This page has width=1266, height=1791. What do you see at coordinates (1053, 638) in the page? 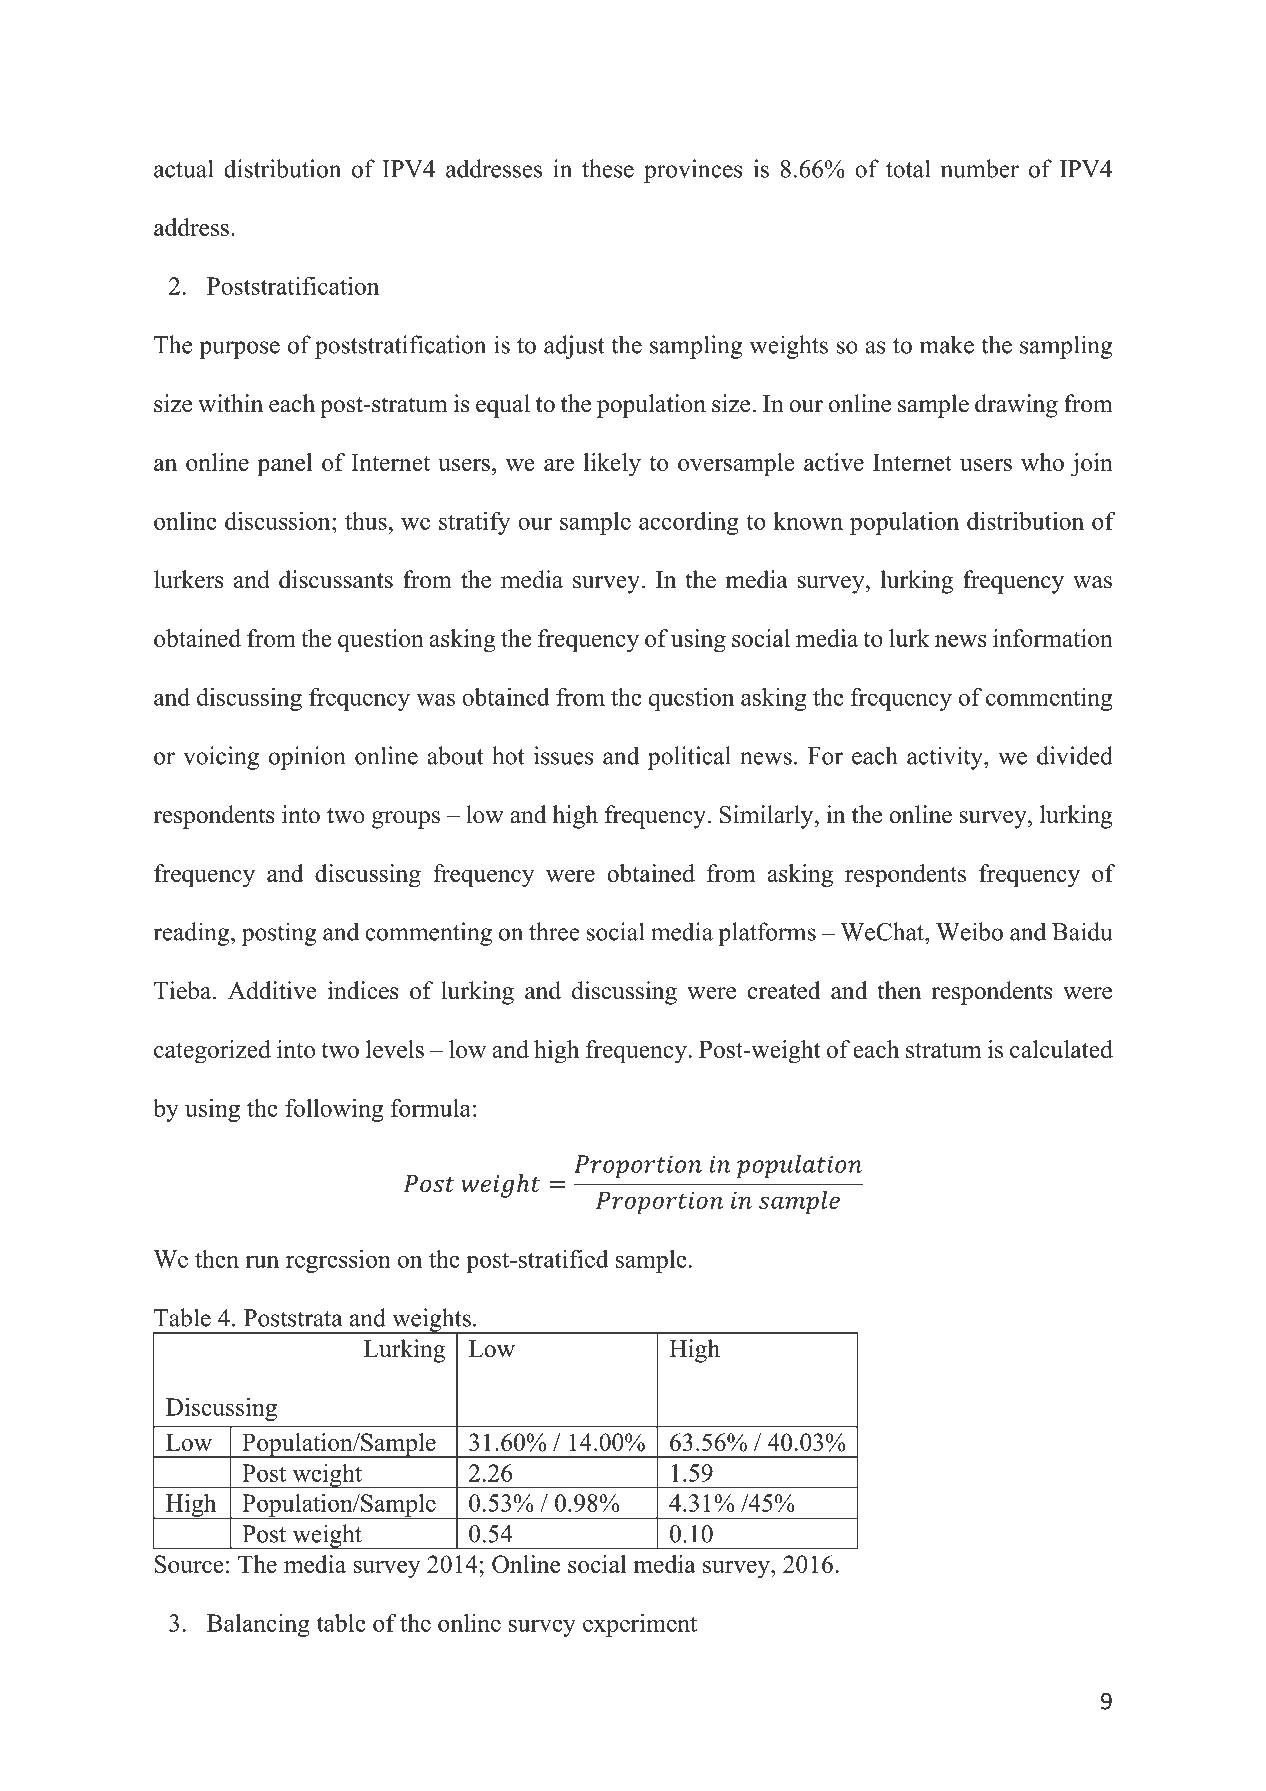
I see `information` at bounding box center [1053, 638].
